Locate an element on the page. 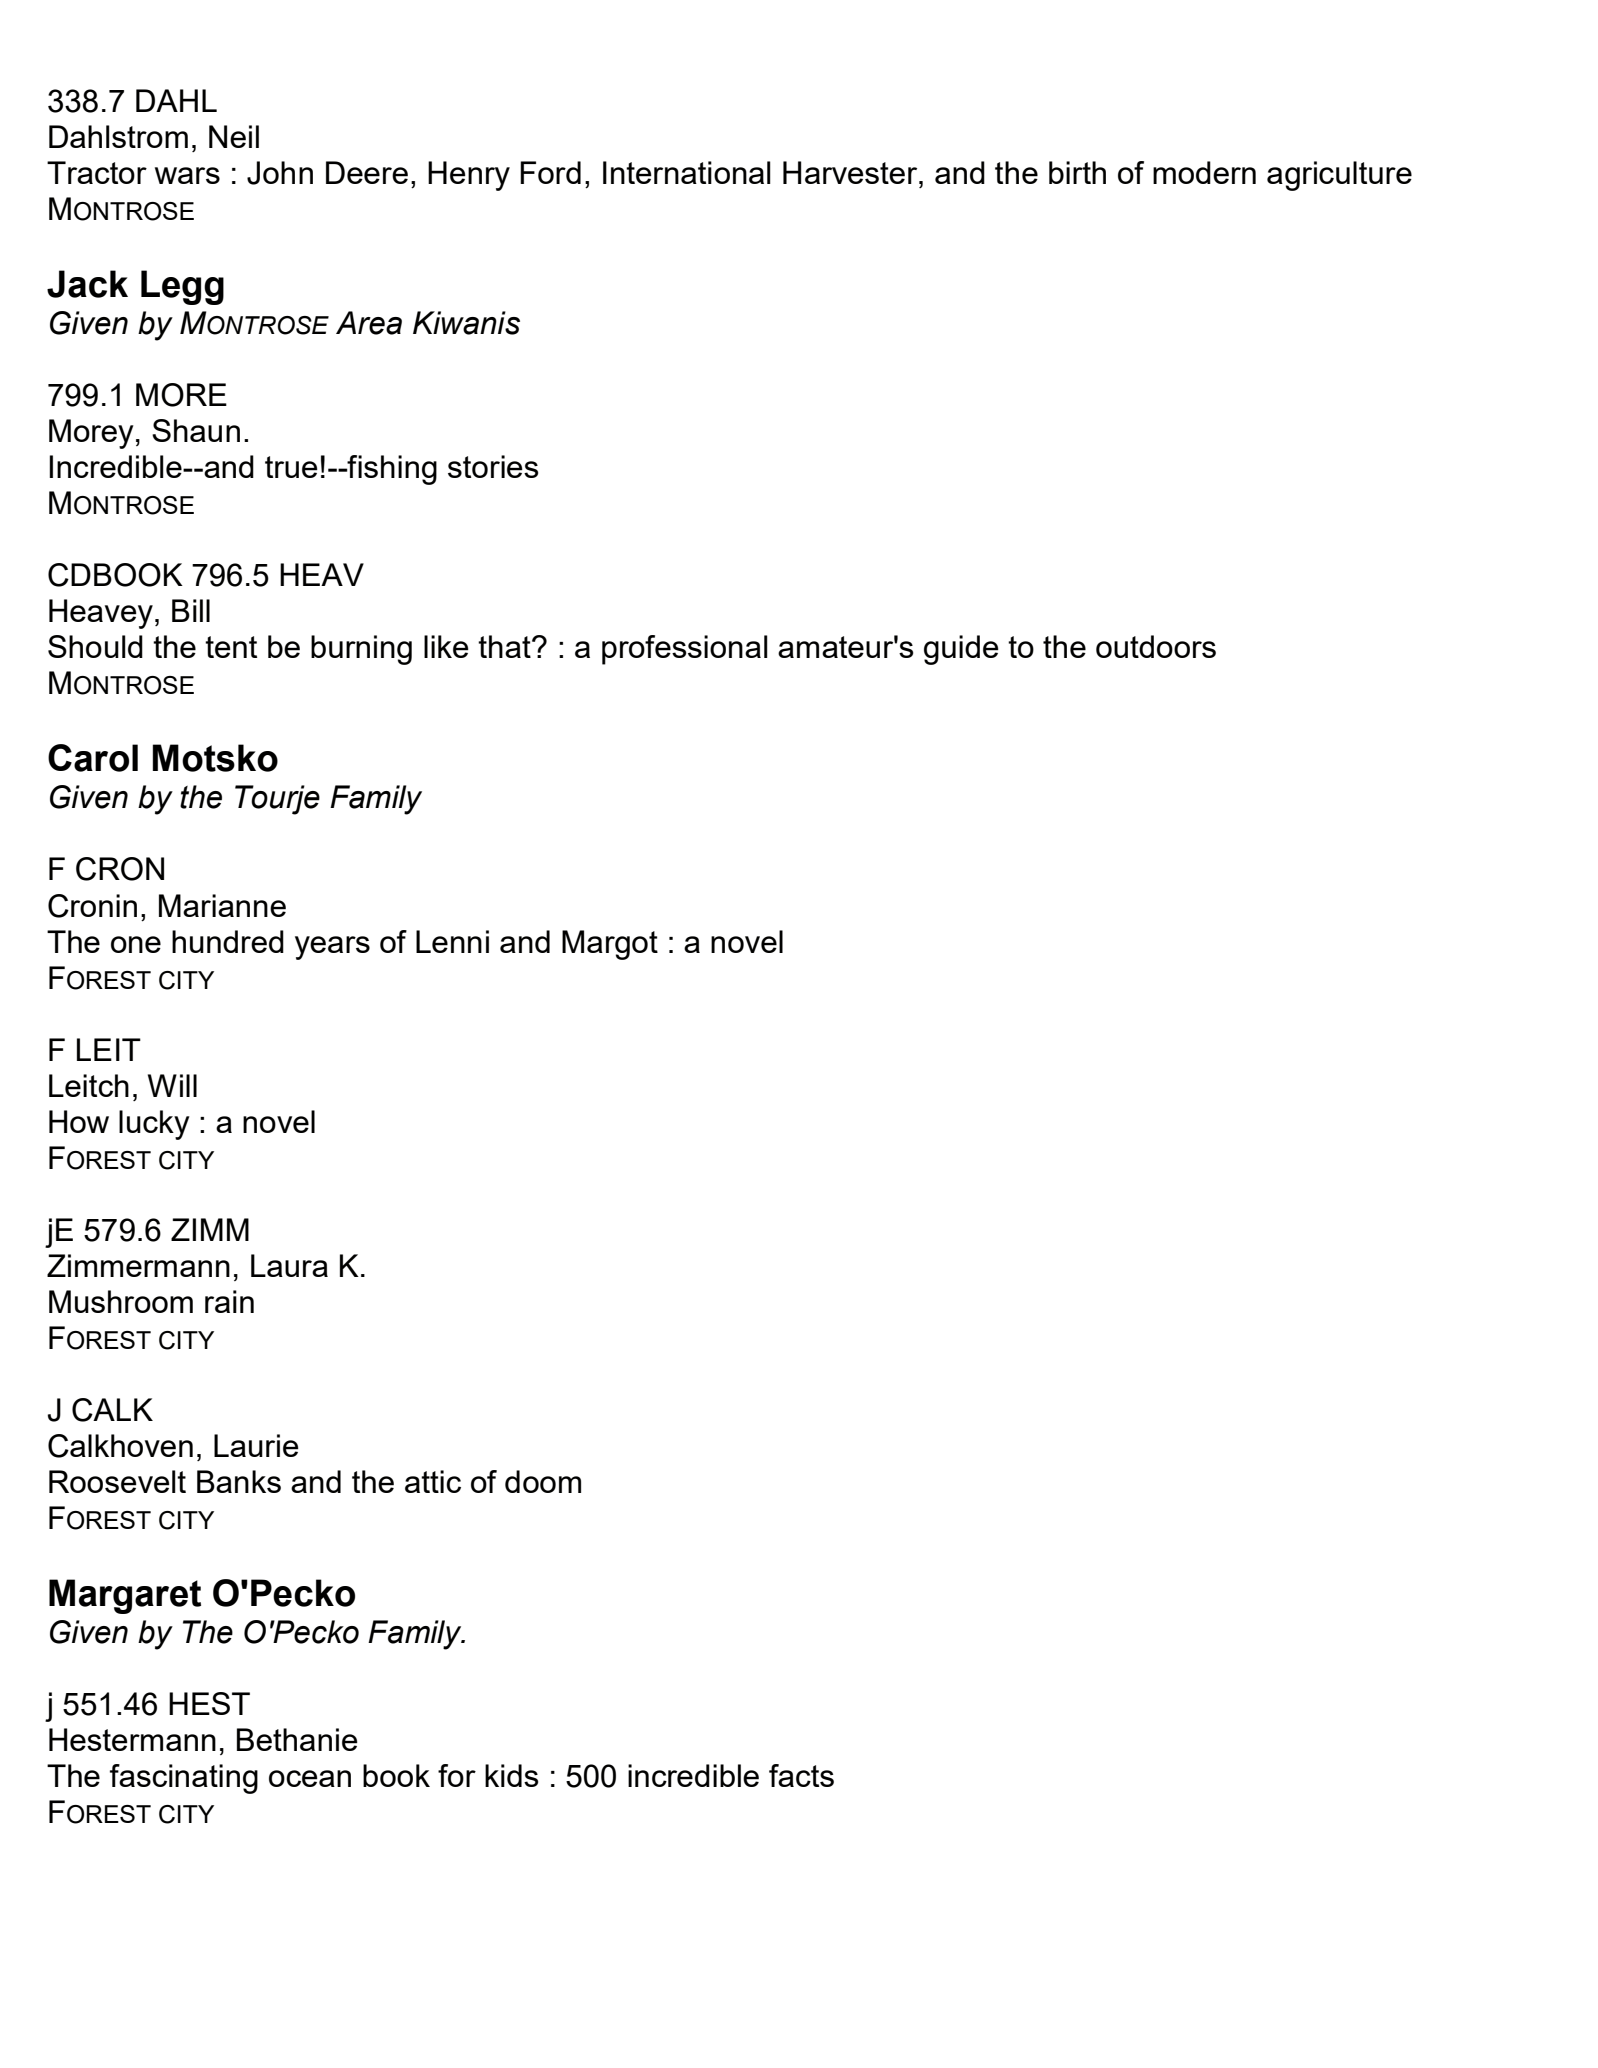  Margot is located at coordinates (610, 945).
